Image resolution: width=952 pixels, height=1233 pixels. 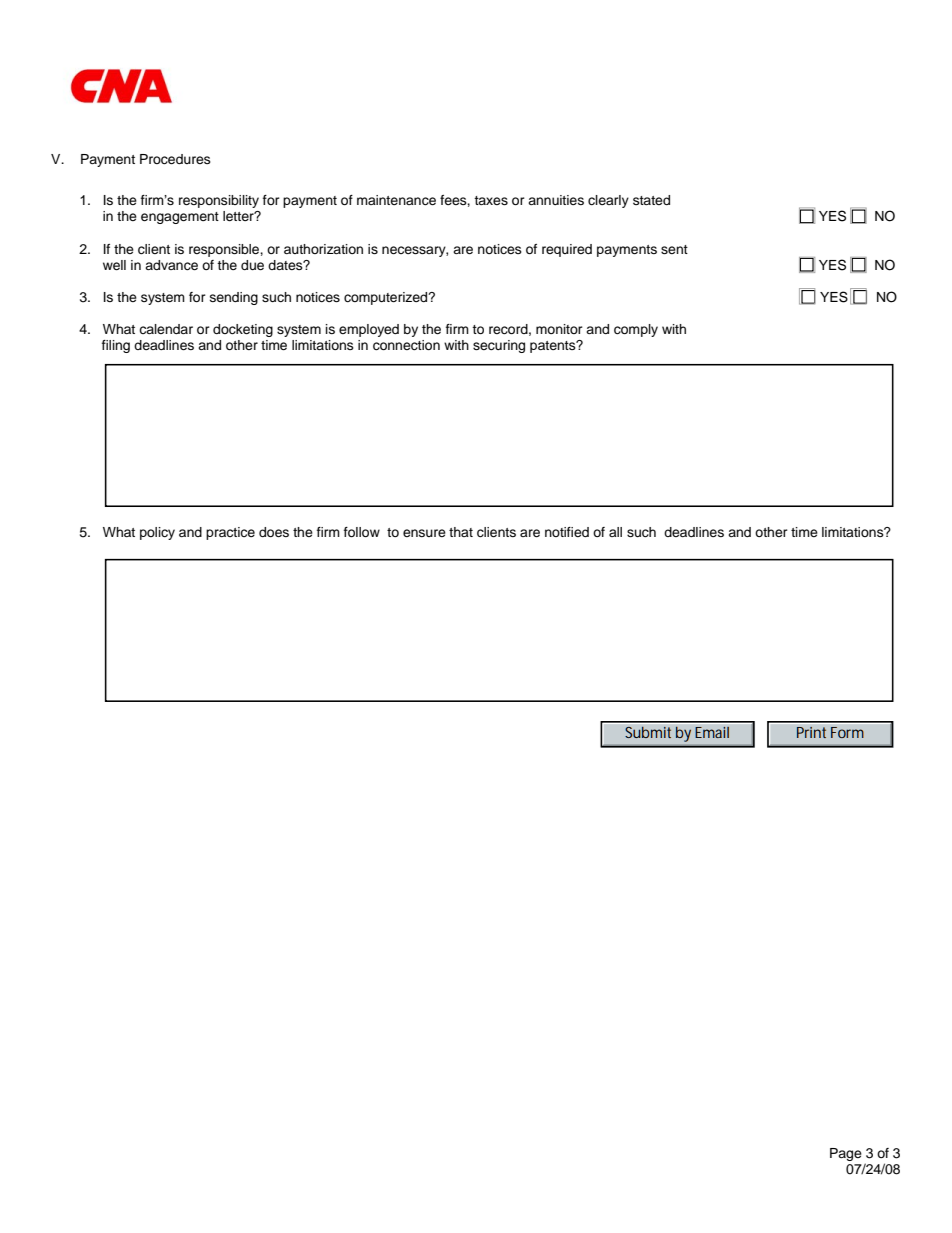 What do you see at coordinates (846, 1154) in the page?
I see `Page` at bounding box center [846, 1154].
